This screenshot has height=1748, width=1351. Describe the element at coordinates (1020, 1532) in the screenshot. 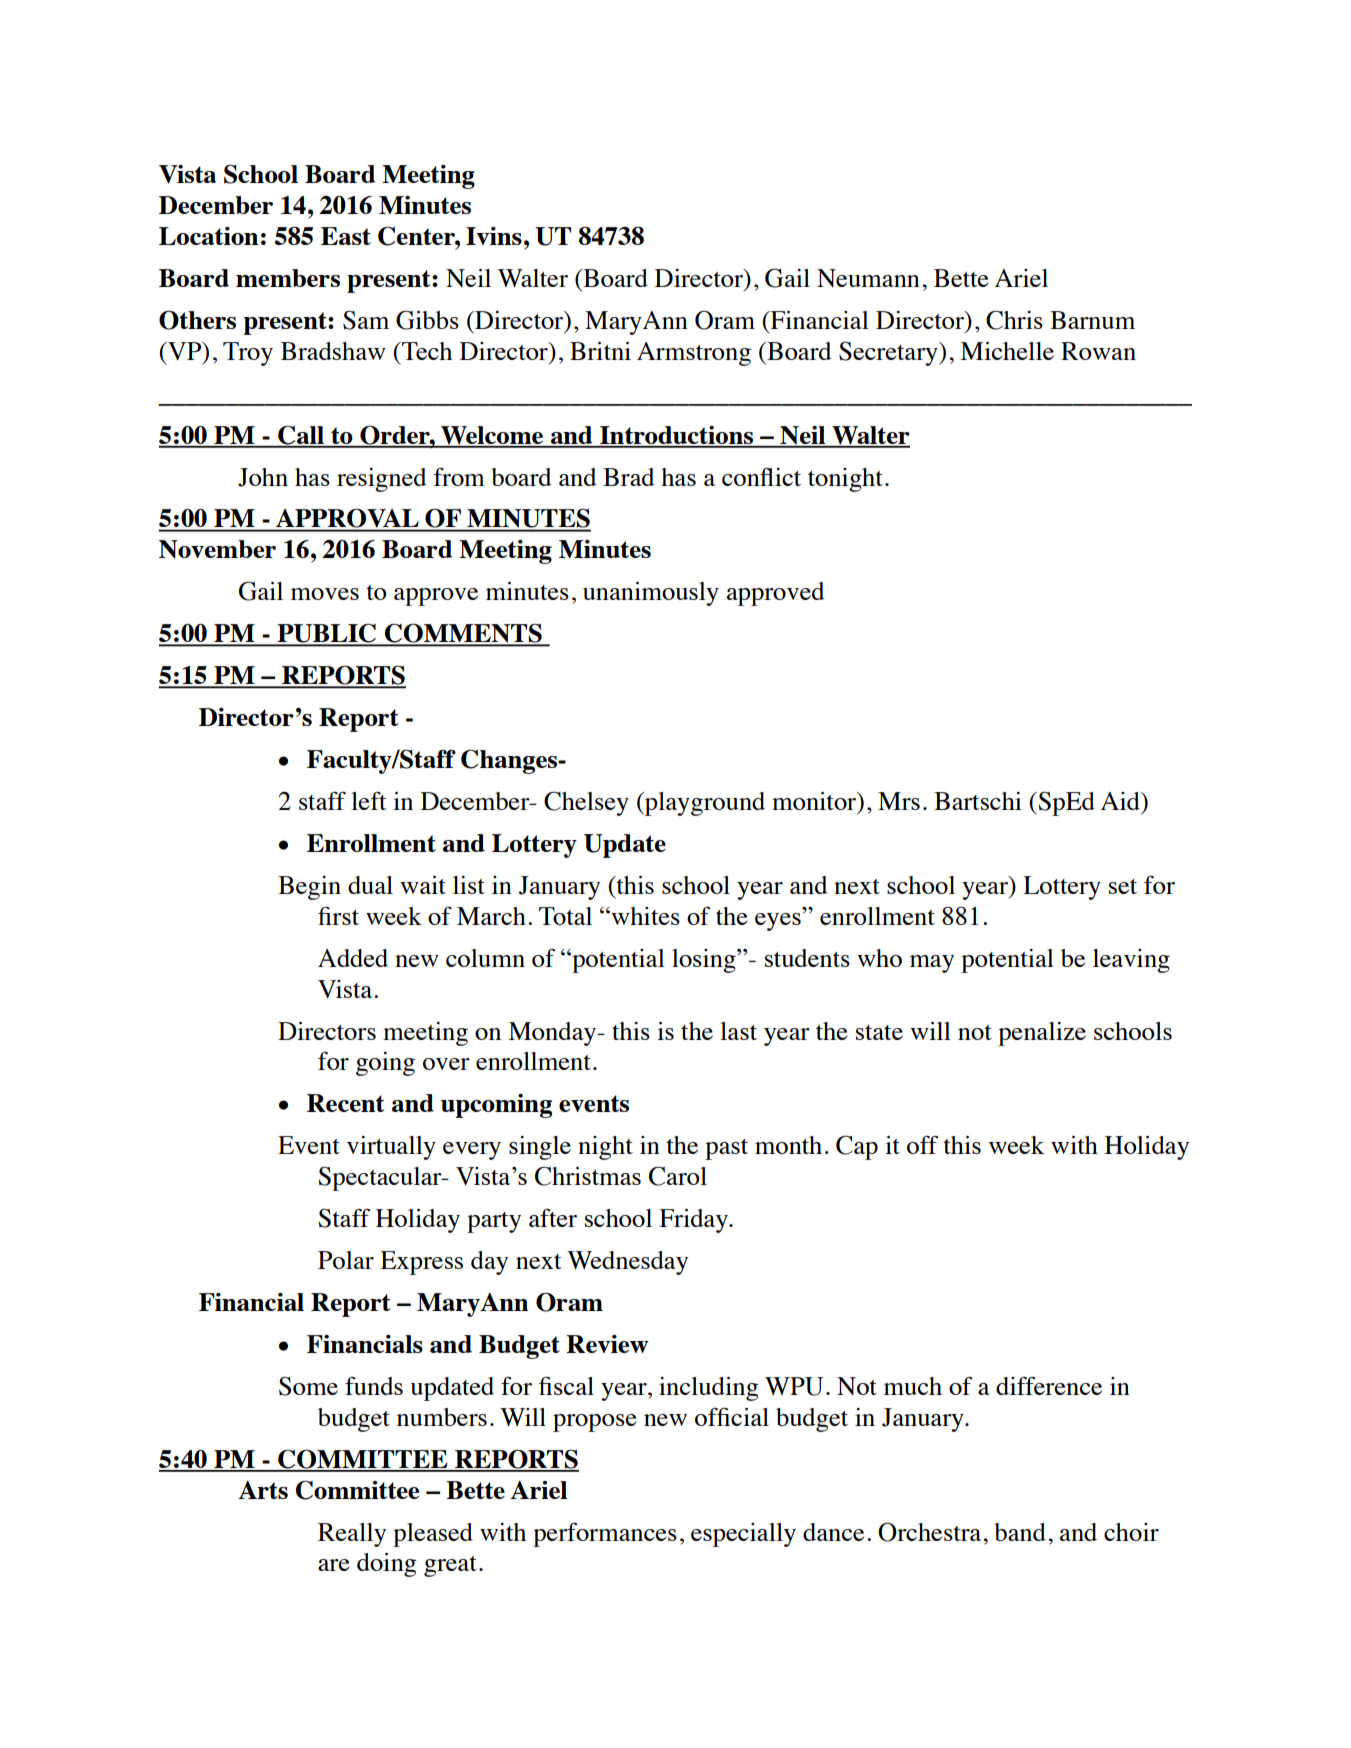

I see `band` at that location.
